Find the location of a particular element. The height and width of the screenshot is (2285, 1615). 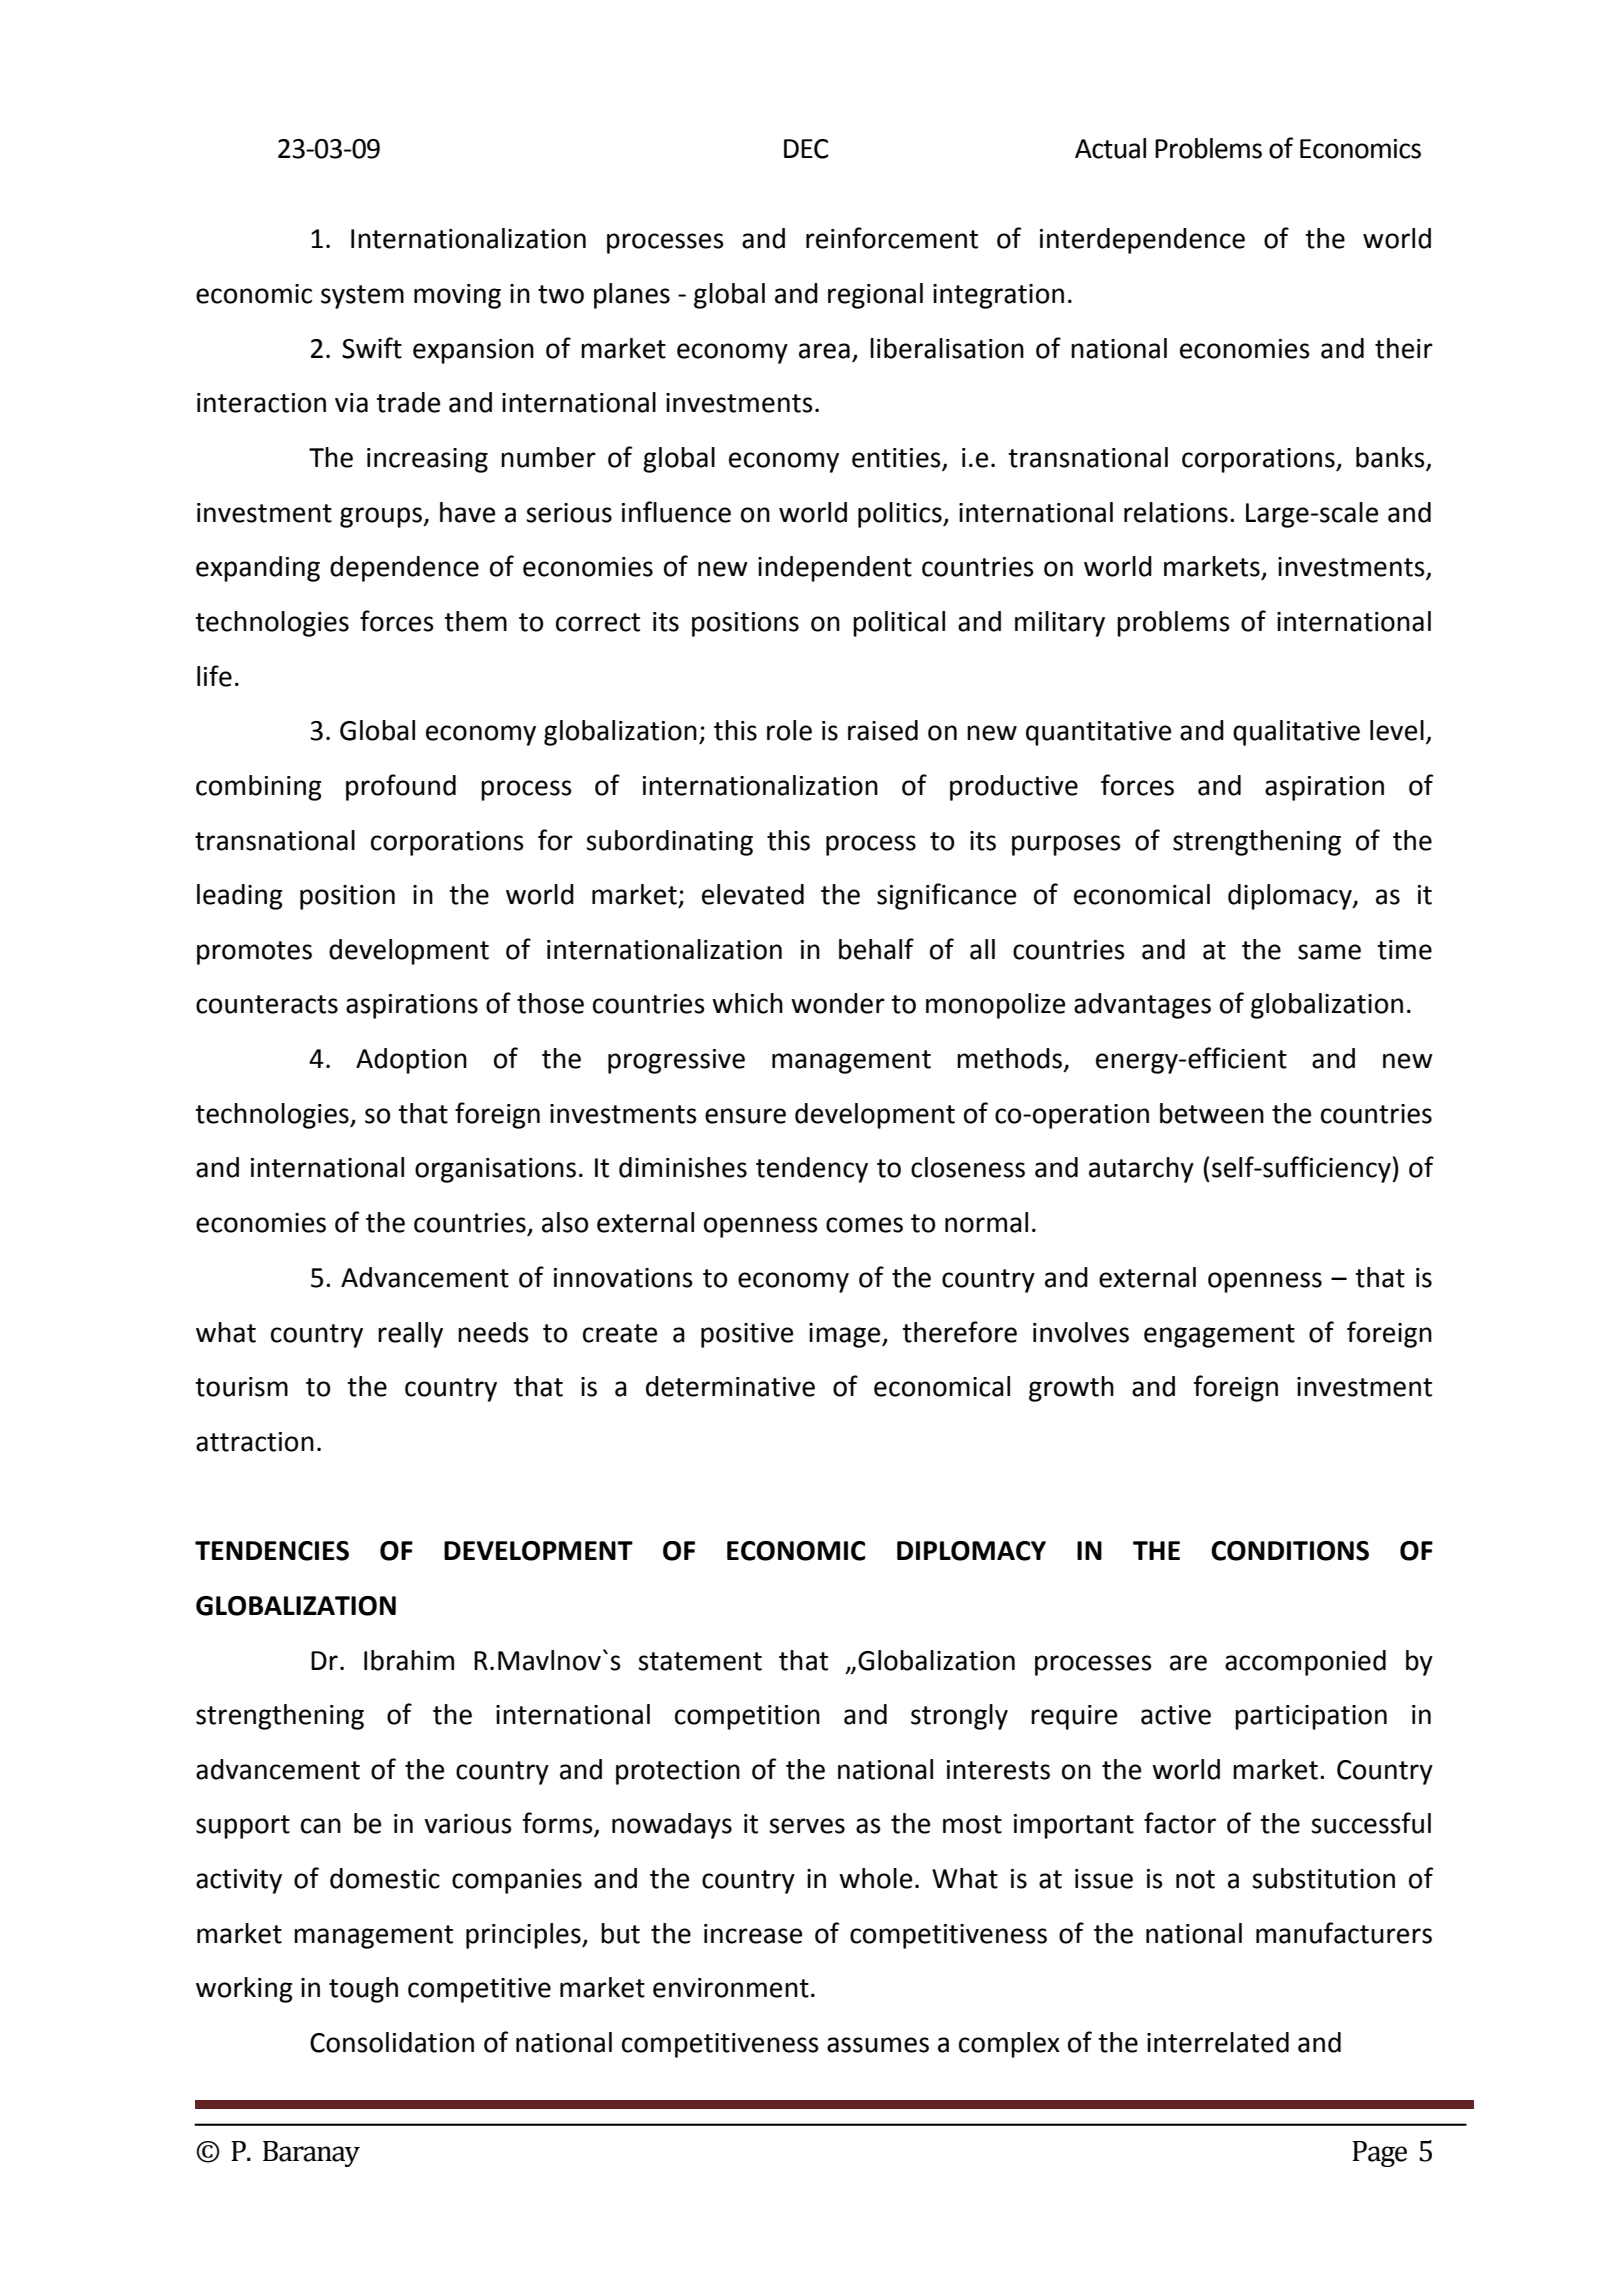

system is located at coordinates (362, 297).
